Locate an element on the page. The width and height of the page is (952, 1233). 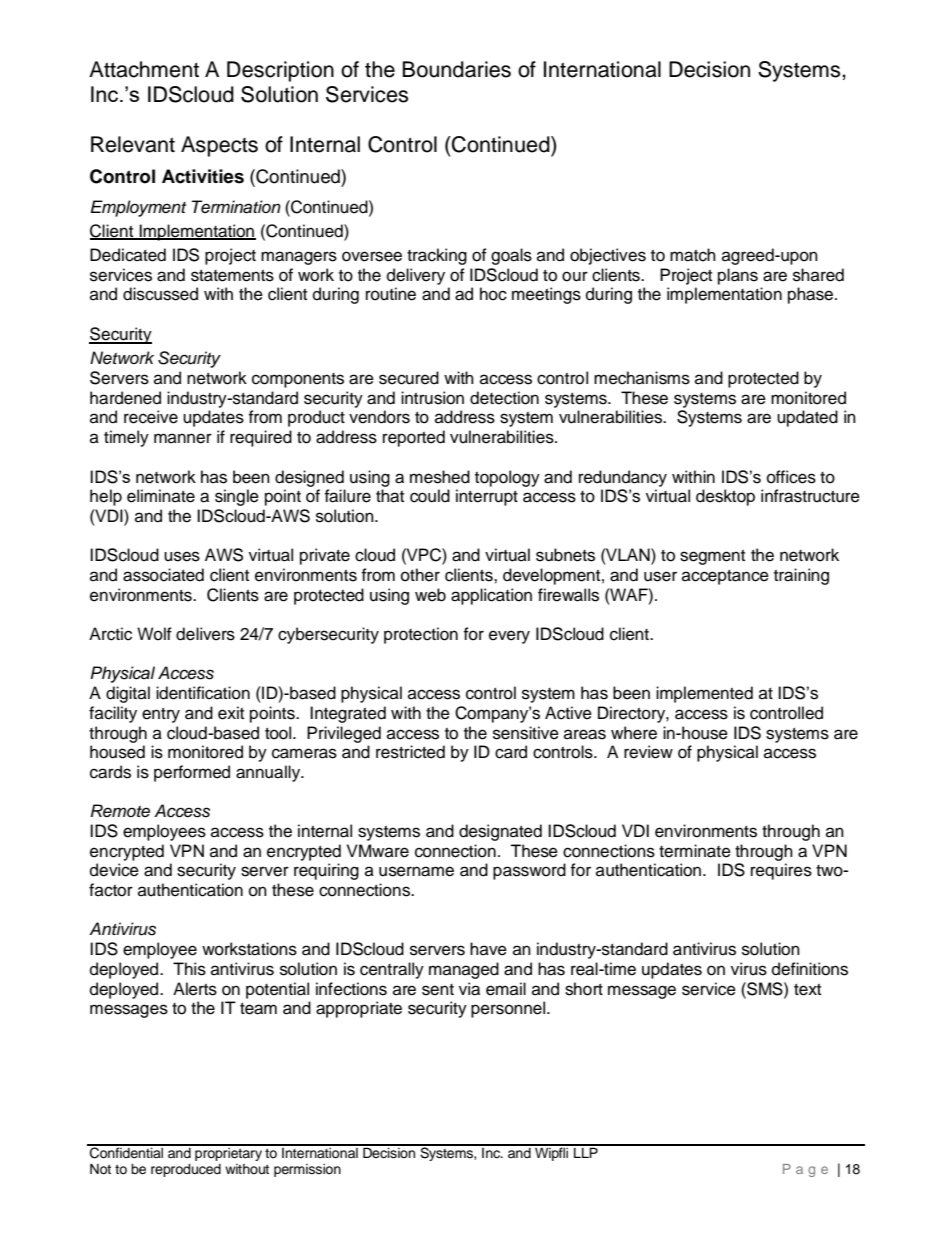
device is located at coordinates (114, 870).
